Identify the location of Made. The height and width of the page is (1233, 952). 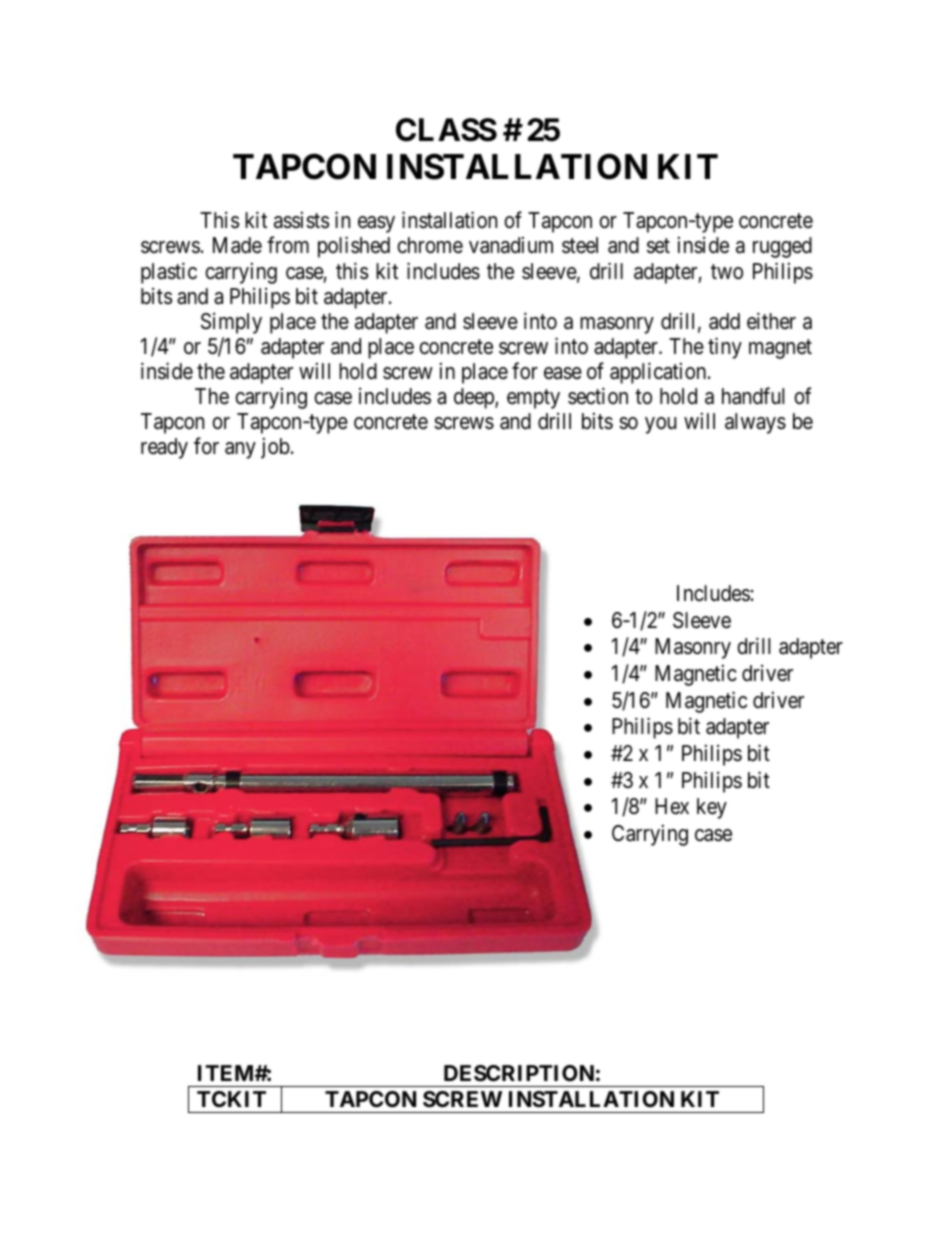
(237, 245).
